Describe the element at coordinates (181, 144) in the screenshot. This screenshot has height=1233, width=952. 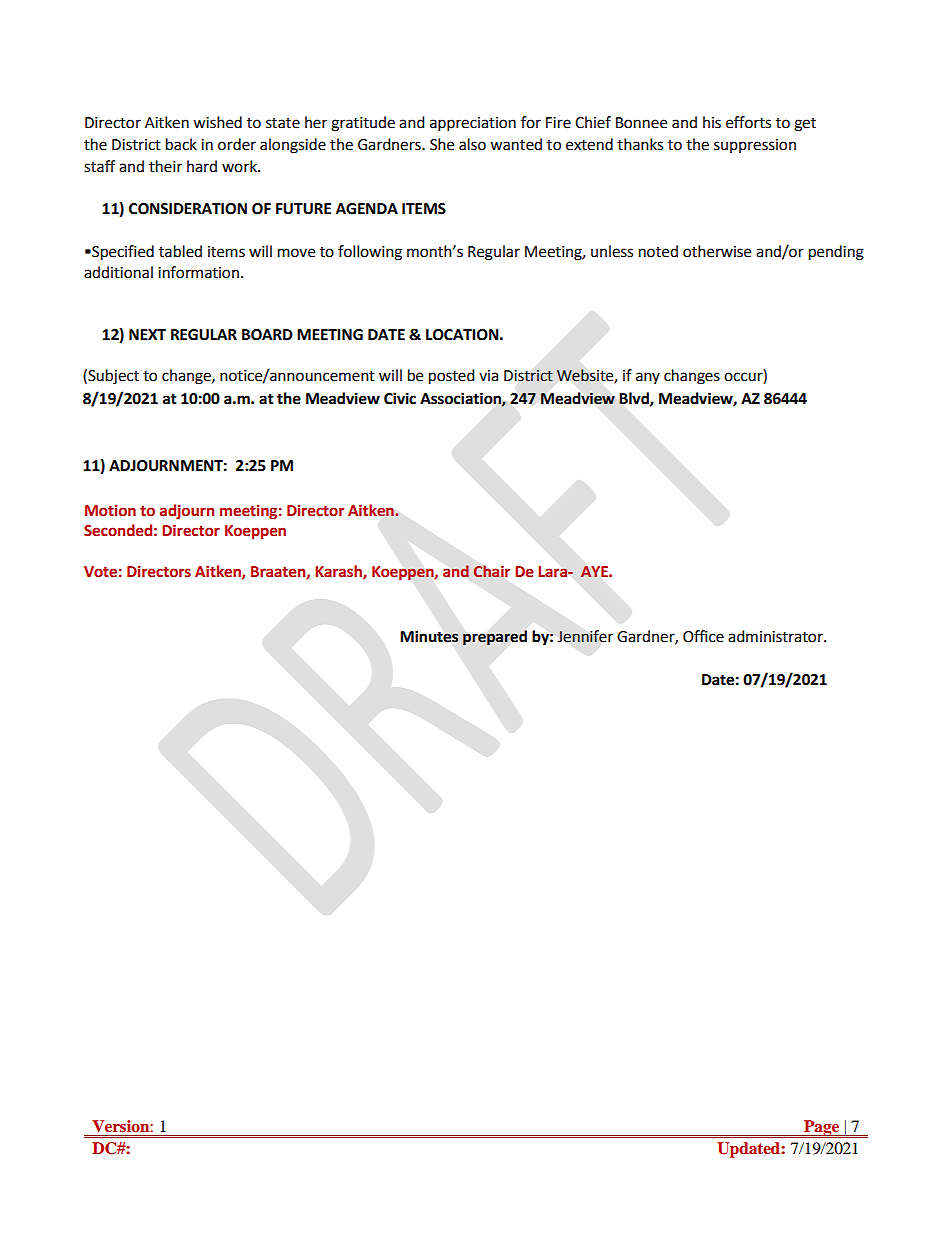
I see `back` at that location.
